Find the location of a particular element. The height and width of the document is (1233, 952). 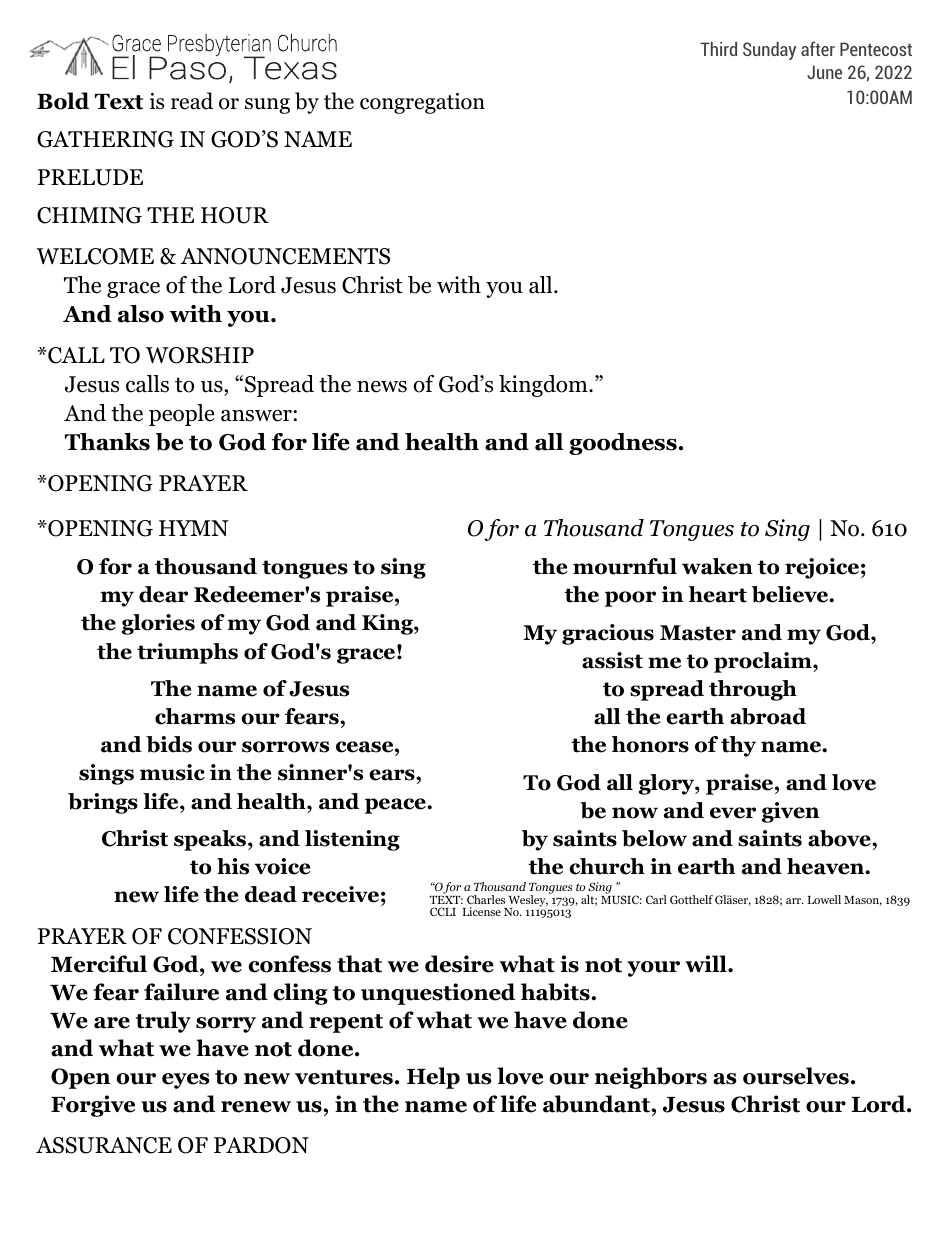

Bold is located at coordinates (63, 101).
